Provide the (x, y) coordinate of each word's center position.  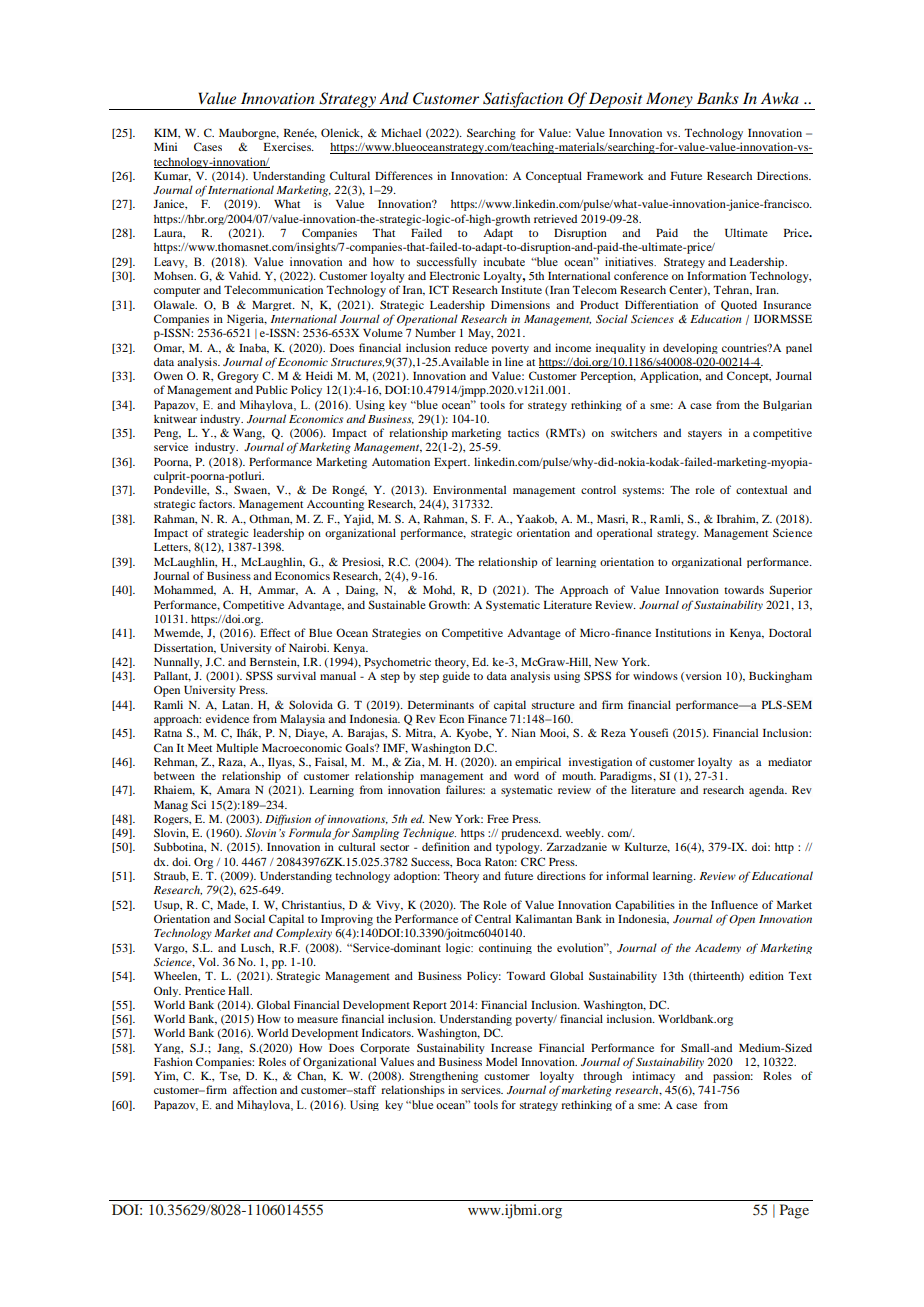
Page (794, 1211)
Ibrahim (737, 519)
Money (669, 101)
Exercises (288, 146)
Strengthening (443, 1077)
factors (217, 503)
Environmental (469, 489)
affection (255, 1089)
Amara (233, 790)
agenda (768, 791)
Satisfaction (523, 101)
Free (498, 819)
